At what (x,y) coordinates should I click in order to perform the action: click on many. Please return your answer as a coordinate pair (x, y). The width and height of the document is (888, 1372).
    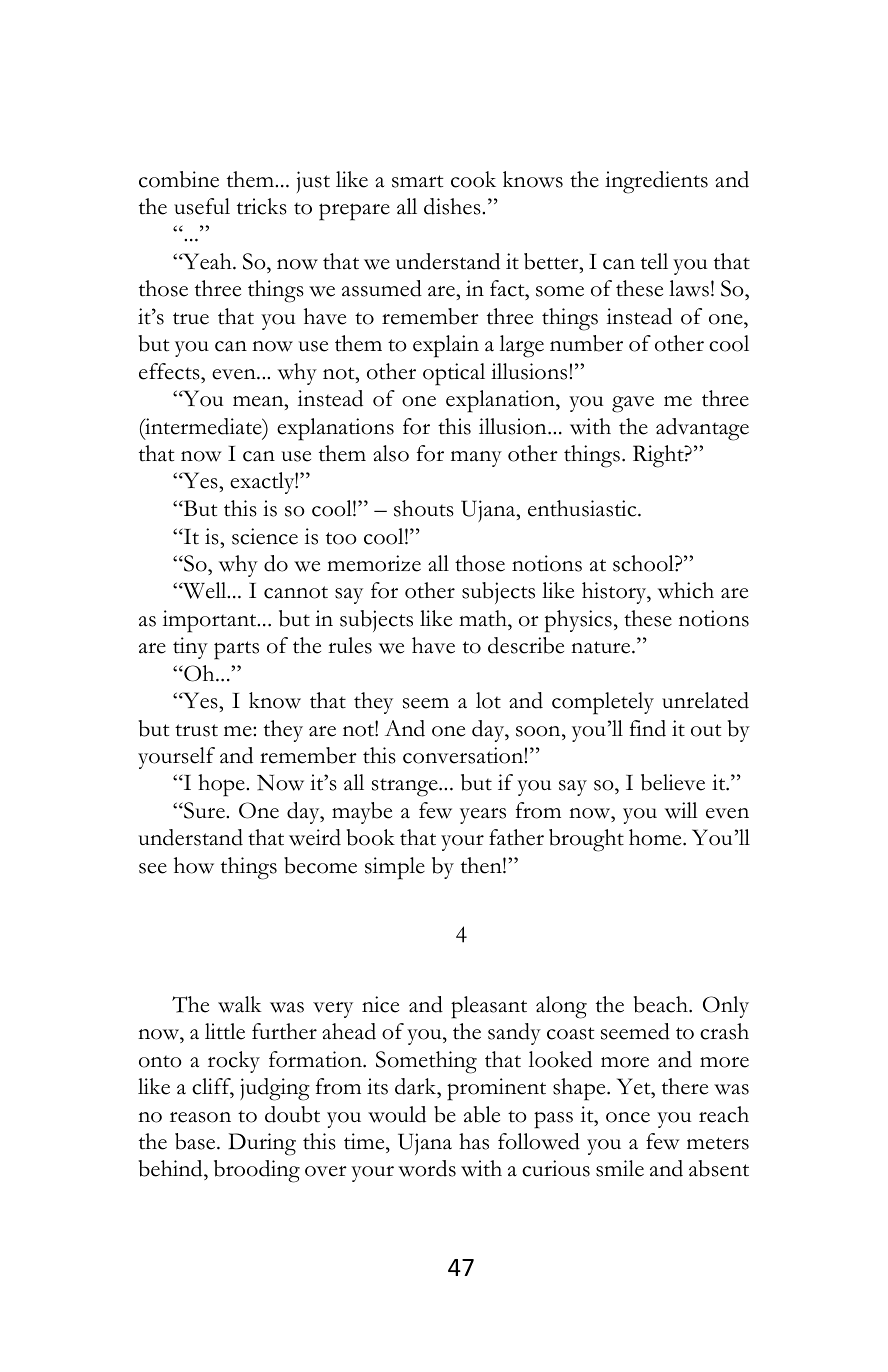
    Looking at the image, I should click on (476, 459).
